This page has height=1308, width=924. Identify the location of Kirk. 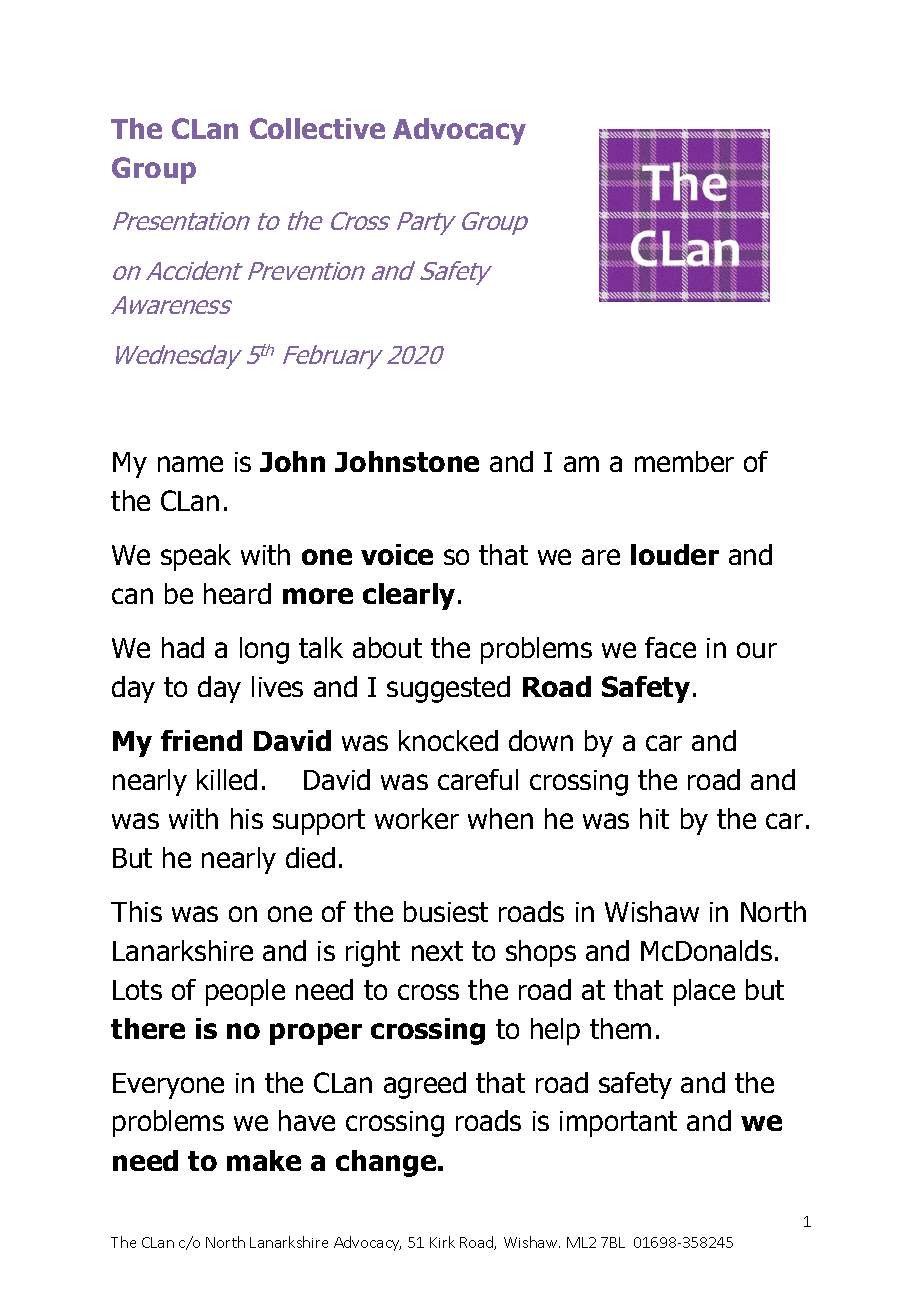
(442, 1242).
